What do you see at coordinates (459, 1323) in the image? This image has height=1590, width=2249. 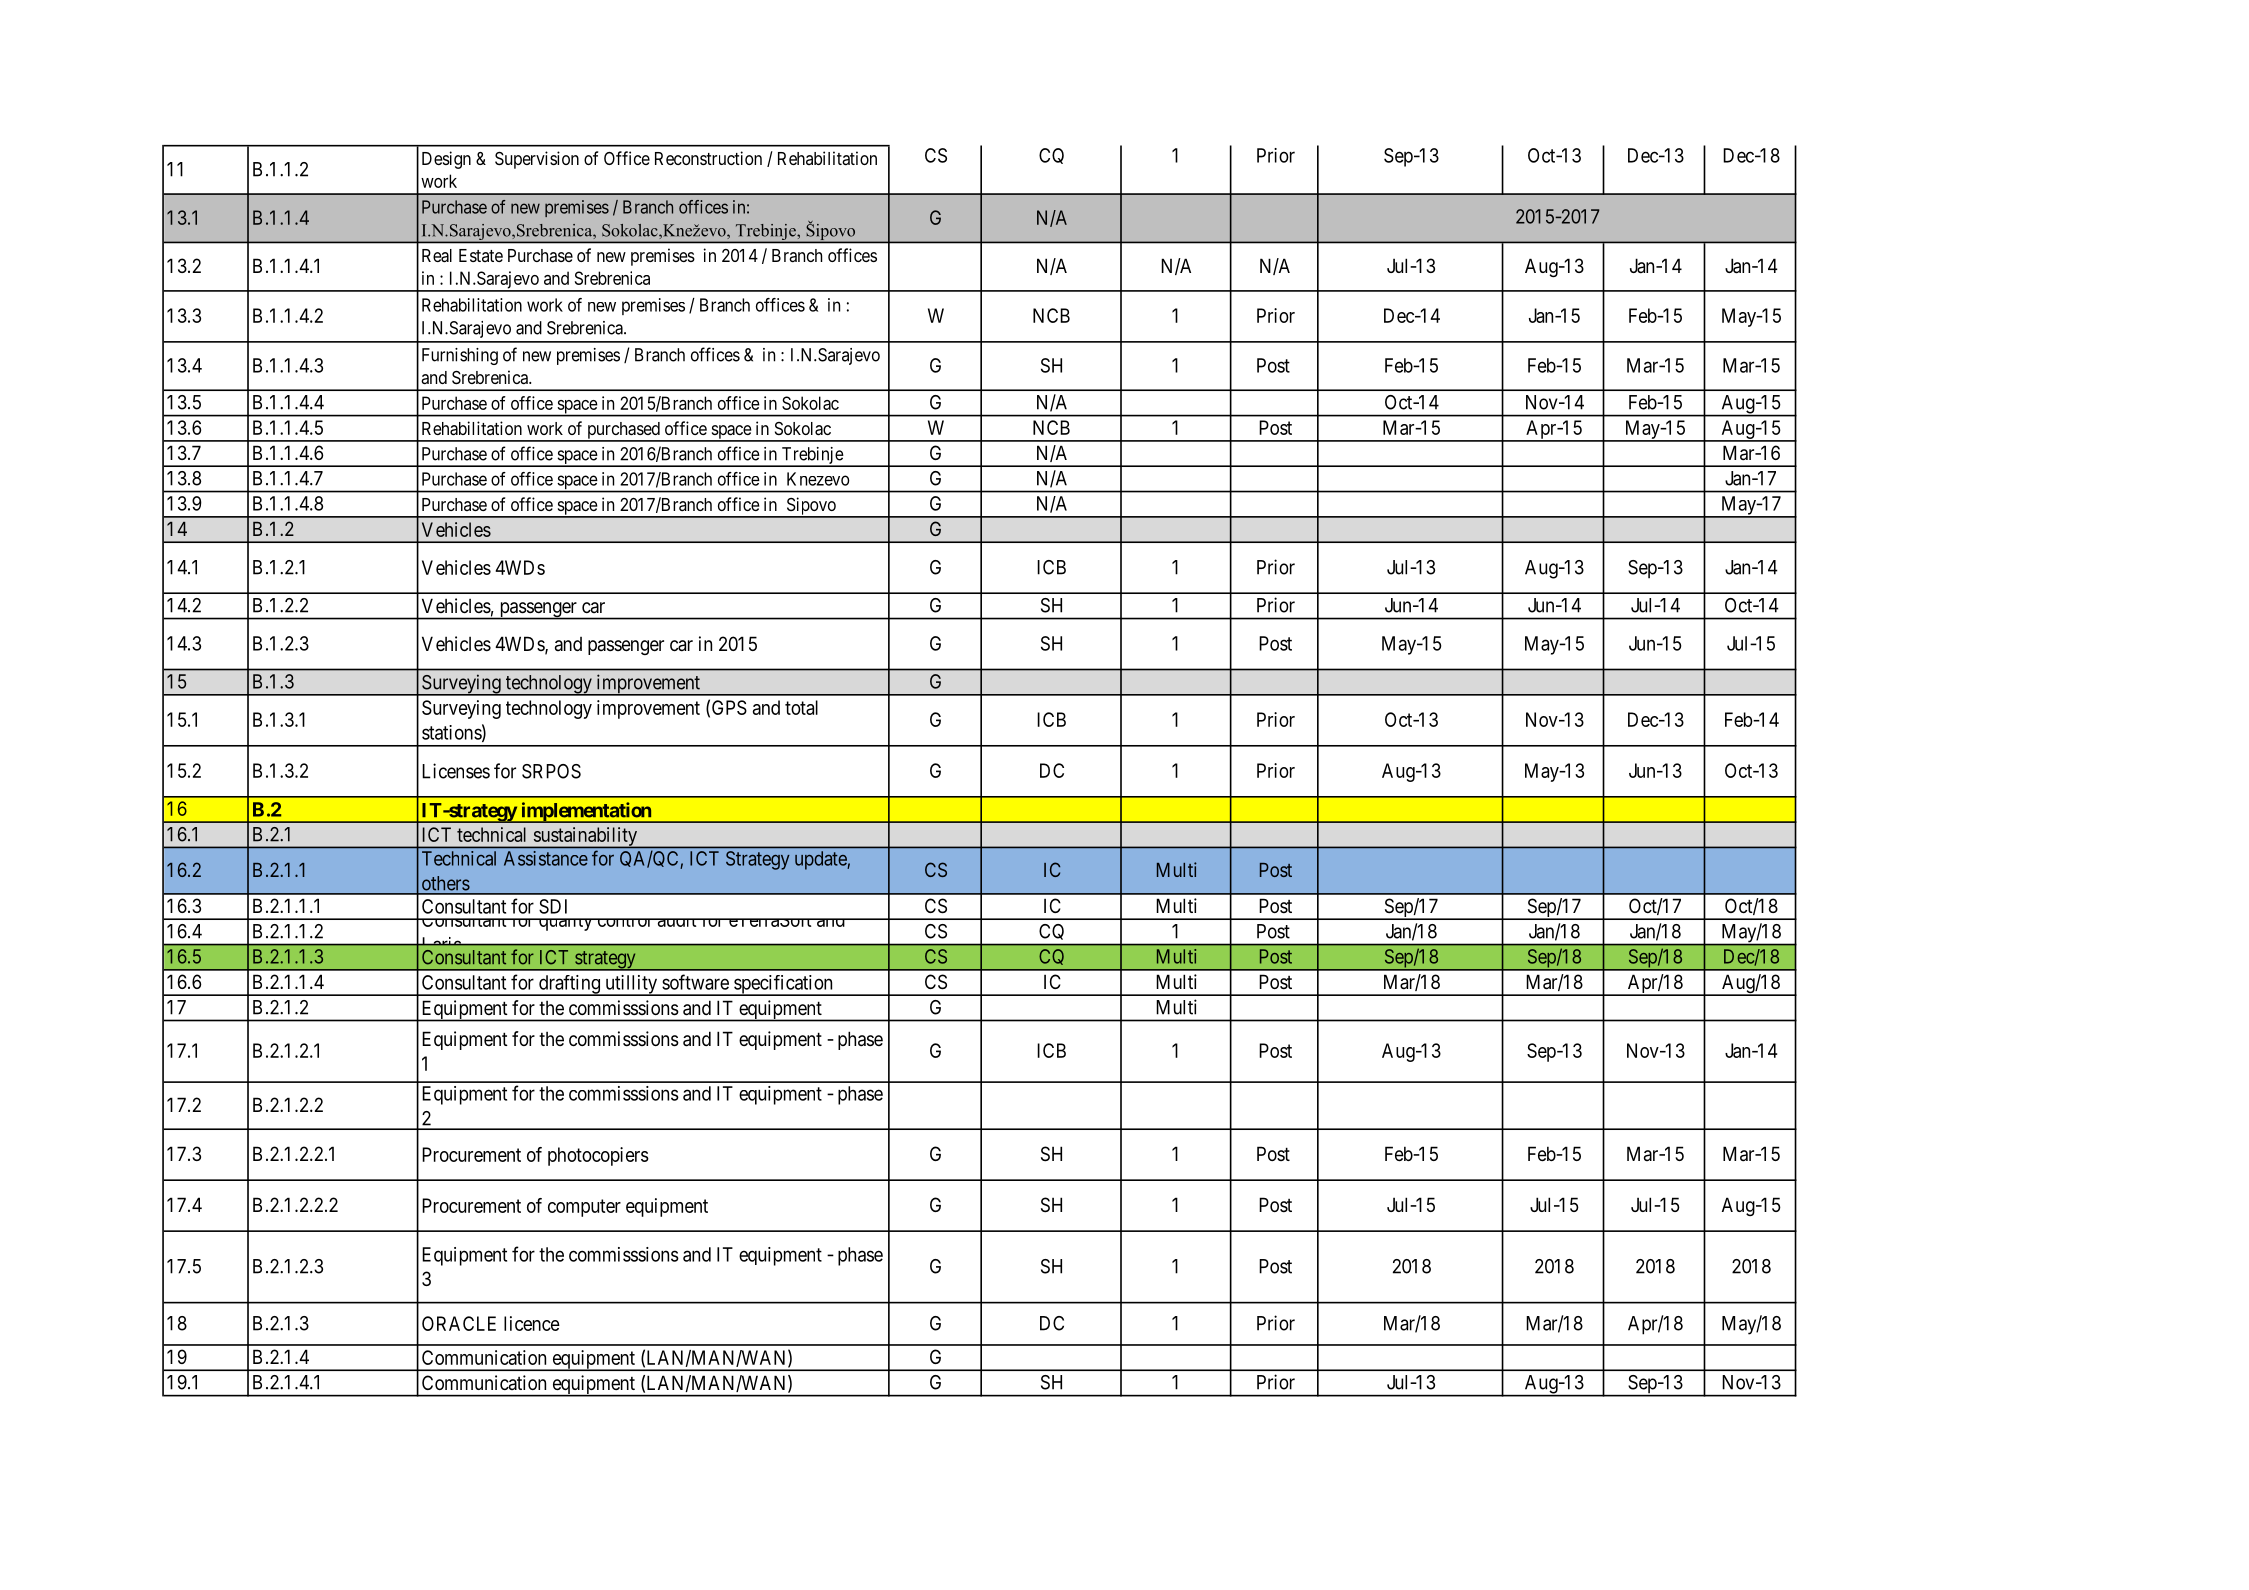 I see `ORACLE` at bounding box center [459, 1323].
